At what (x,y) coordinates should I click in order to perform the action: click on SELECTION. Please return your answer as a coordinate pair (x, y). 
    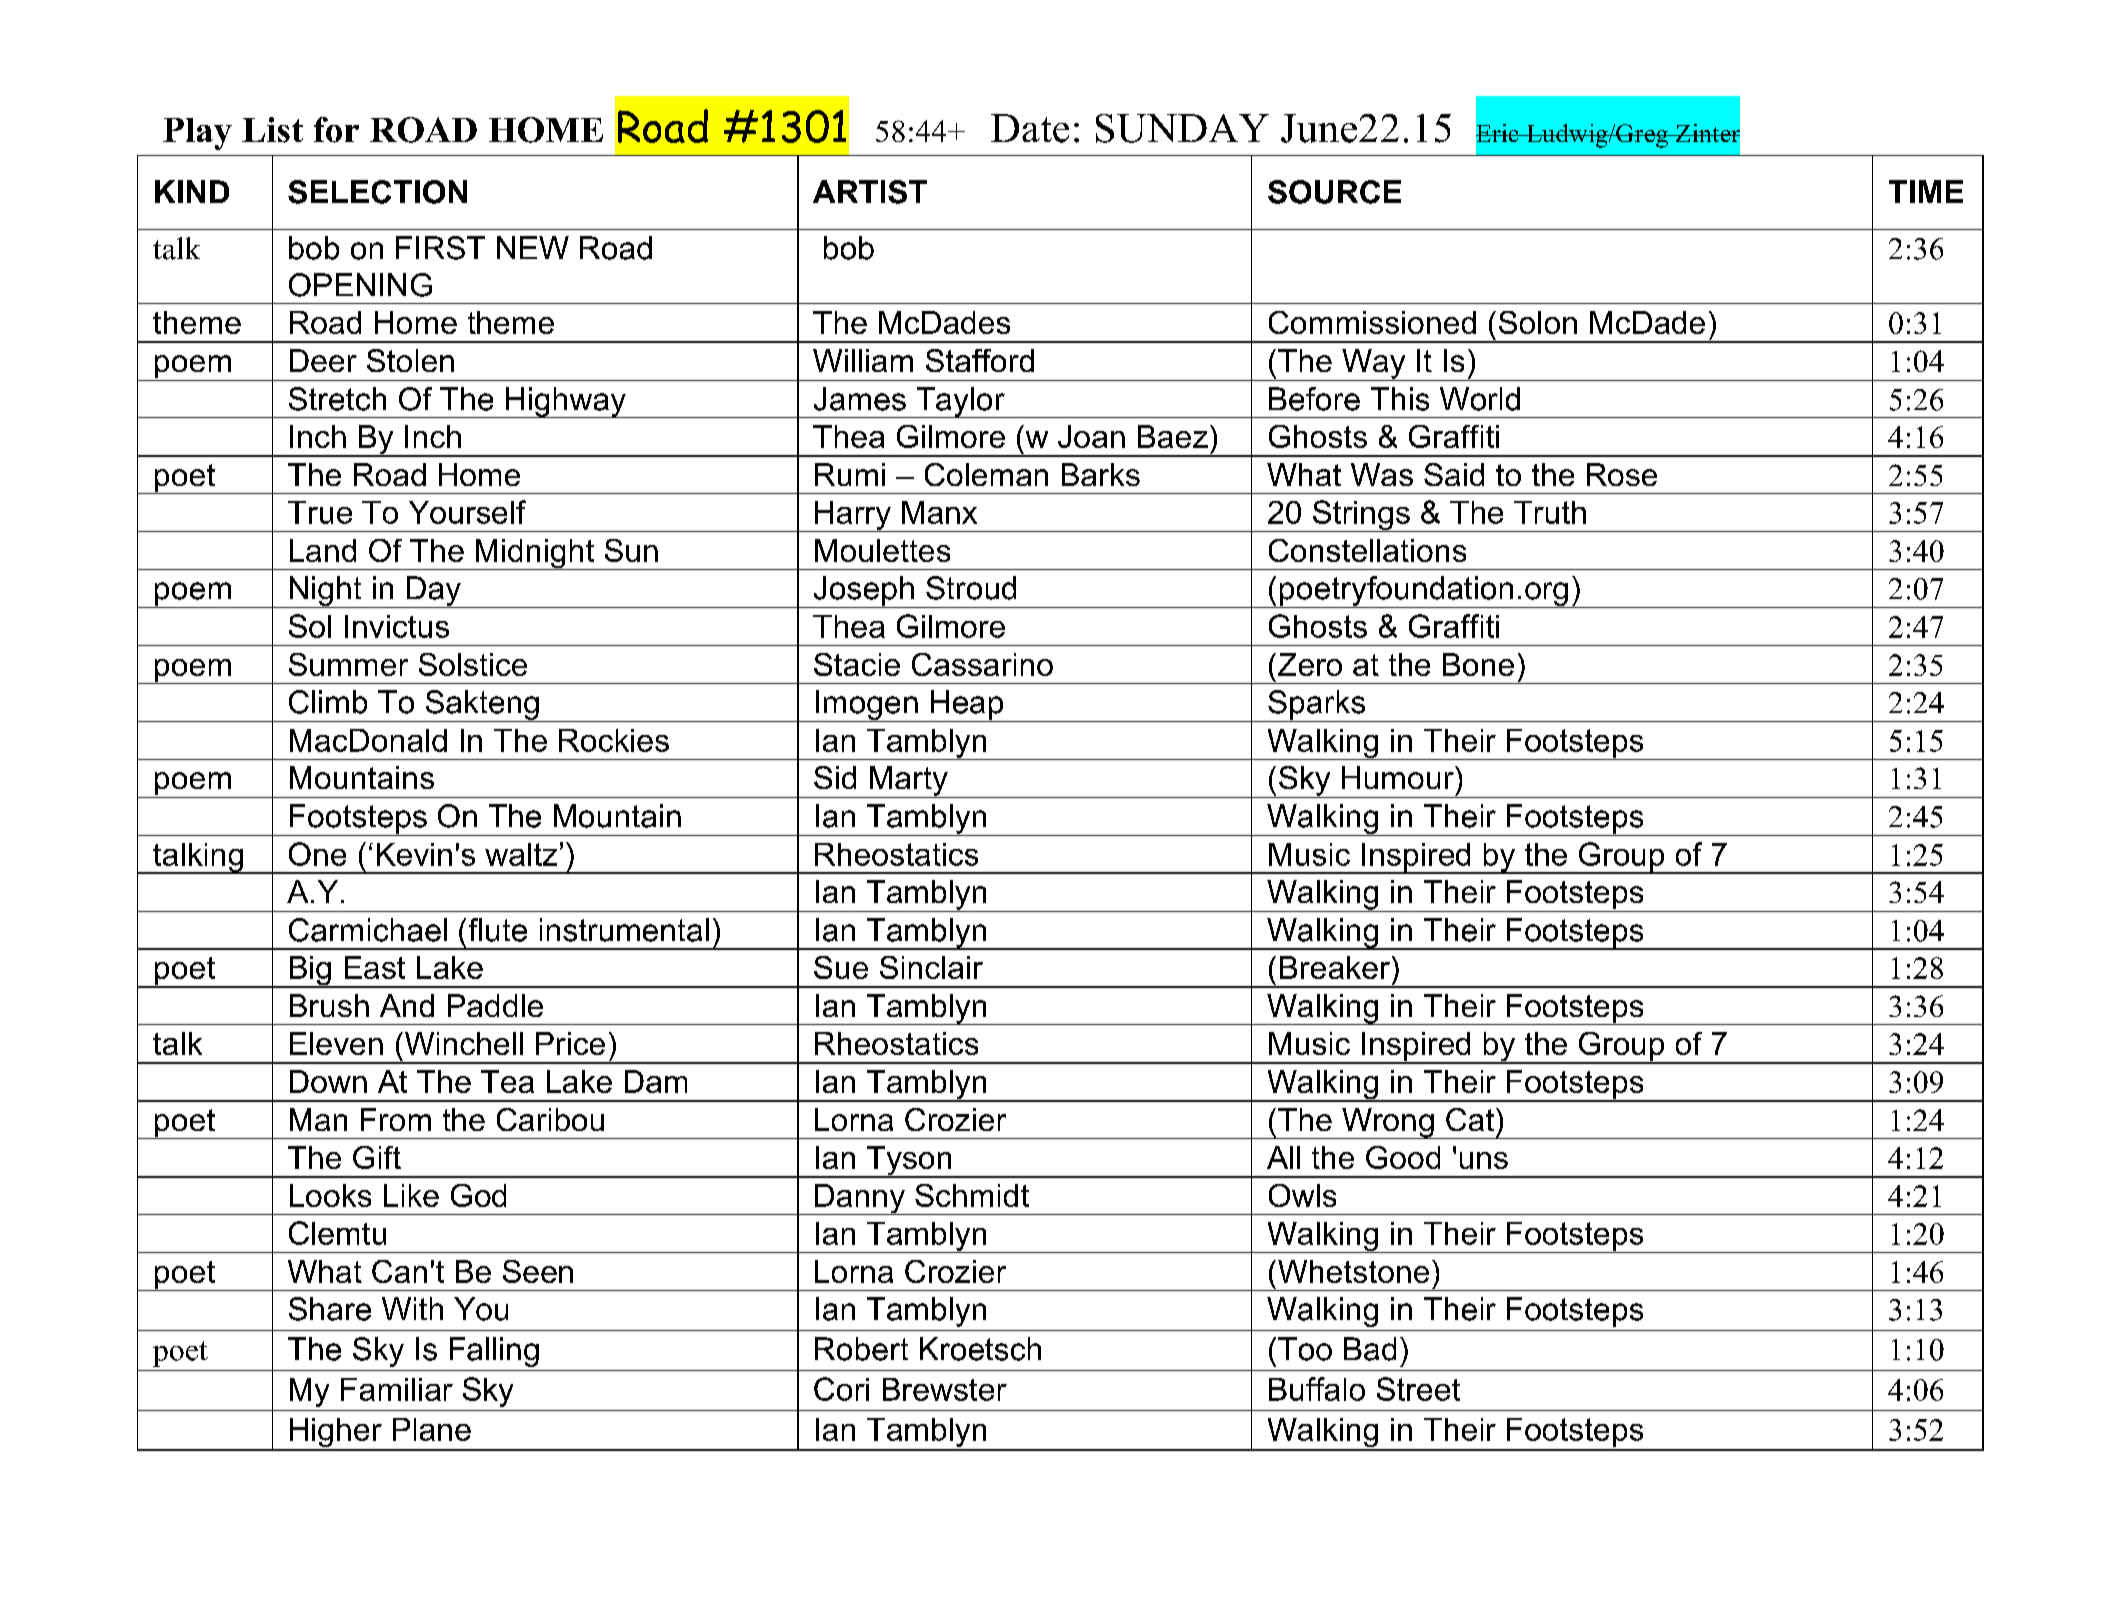
    Looking at the image, I should click on (377, 192).
